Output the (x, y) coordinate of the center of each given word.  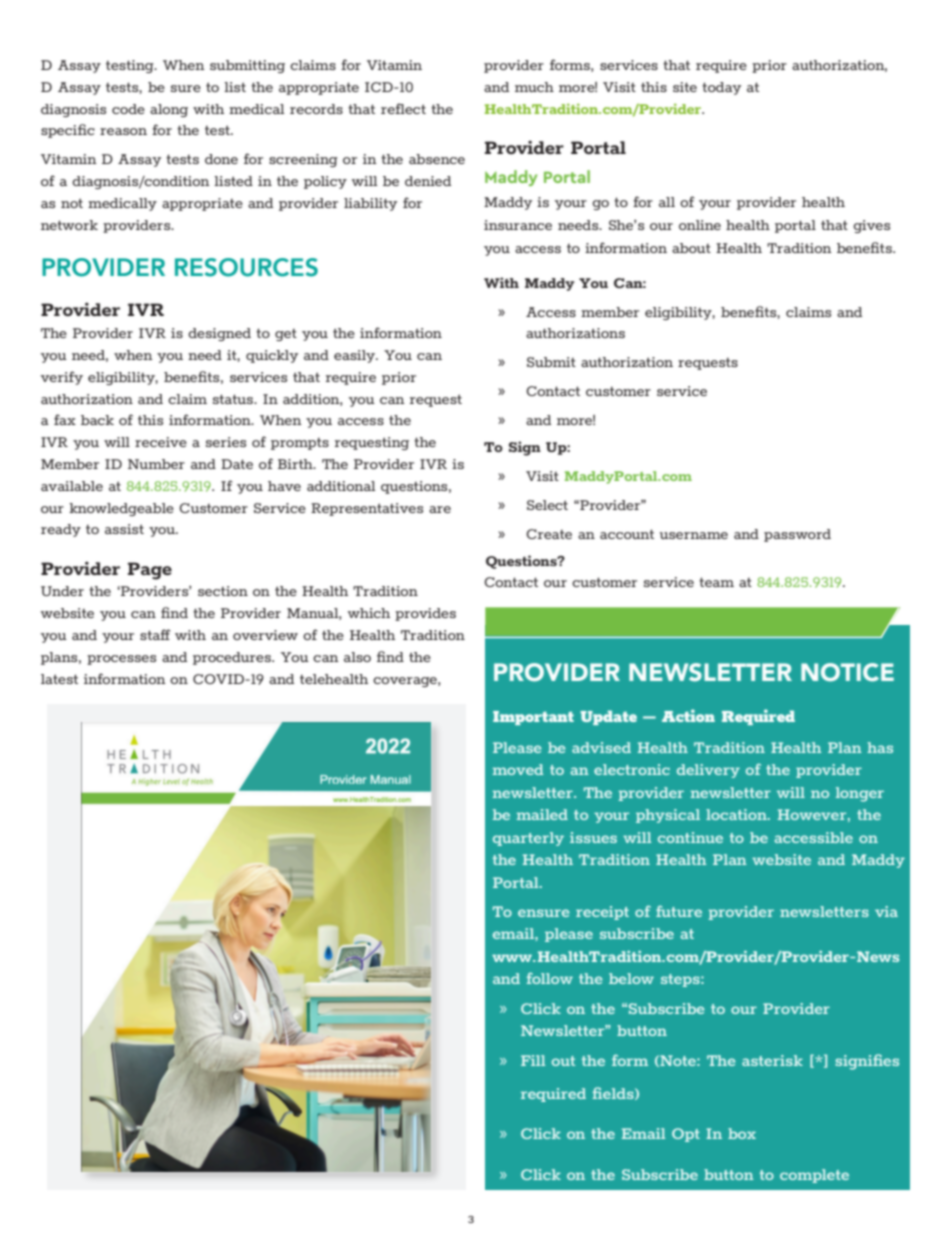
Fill (533, 1060)
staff (155, 634)
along (169, 110)
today (721, 88)
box (742, 1133)
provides (425, 614)
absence (437, 159)
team (716, 582)
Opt (686, 1135)
